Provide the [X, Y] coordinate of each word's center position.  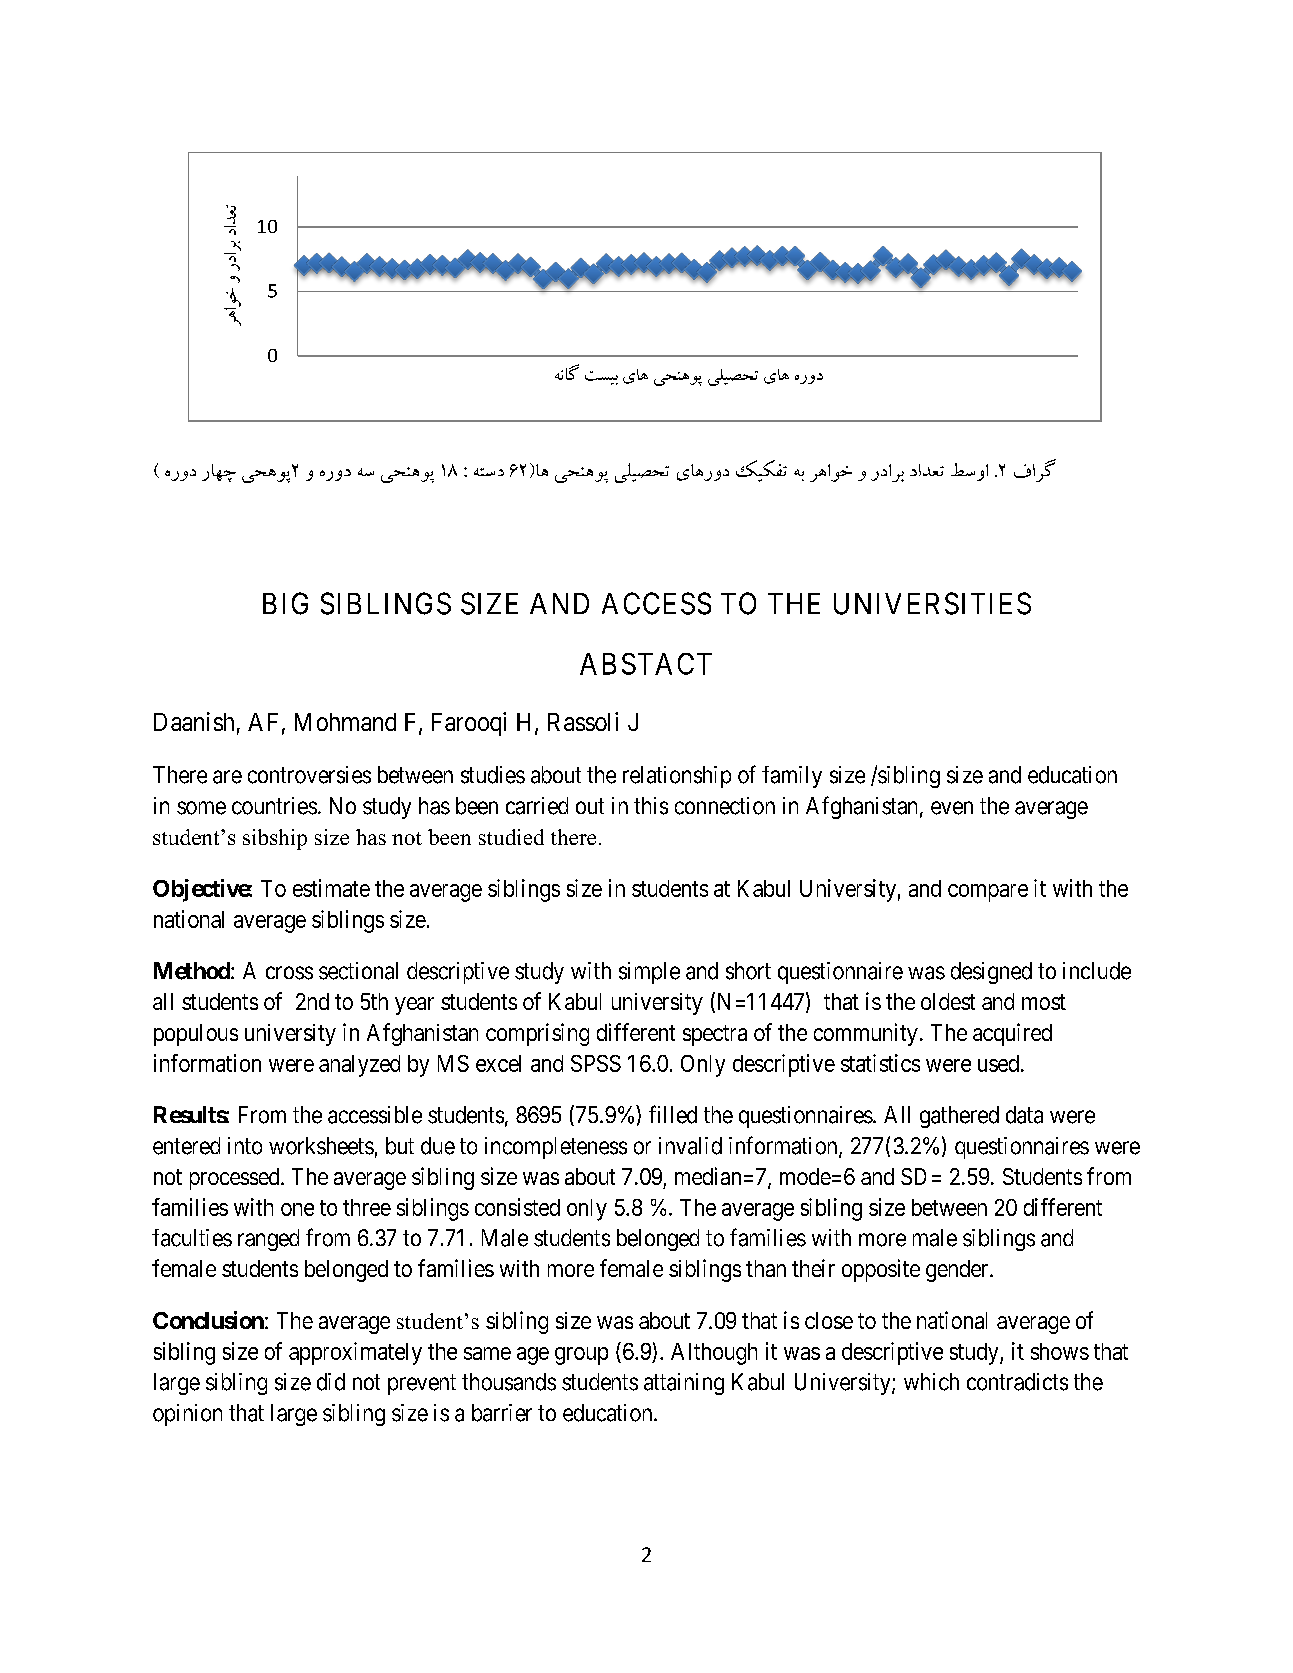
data [1024, 1115]
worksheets [321, 1146]
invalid [690, 1146]
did [331, 1382]
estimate [331, 888]
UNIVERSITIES [932, 603]
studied [511, 837]
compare [988, 893]
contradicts [1017, 1382]
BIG [285, 603]
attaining [684, 1384]
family [792, 777]
